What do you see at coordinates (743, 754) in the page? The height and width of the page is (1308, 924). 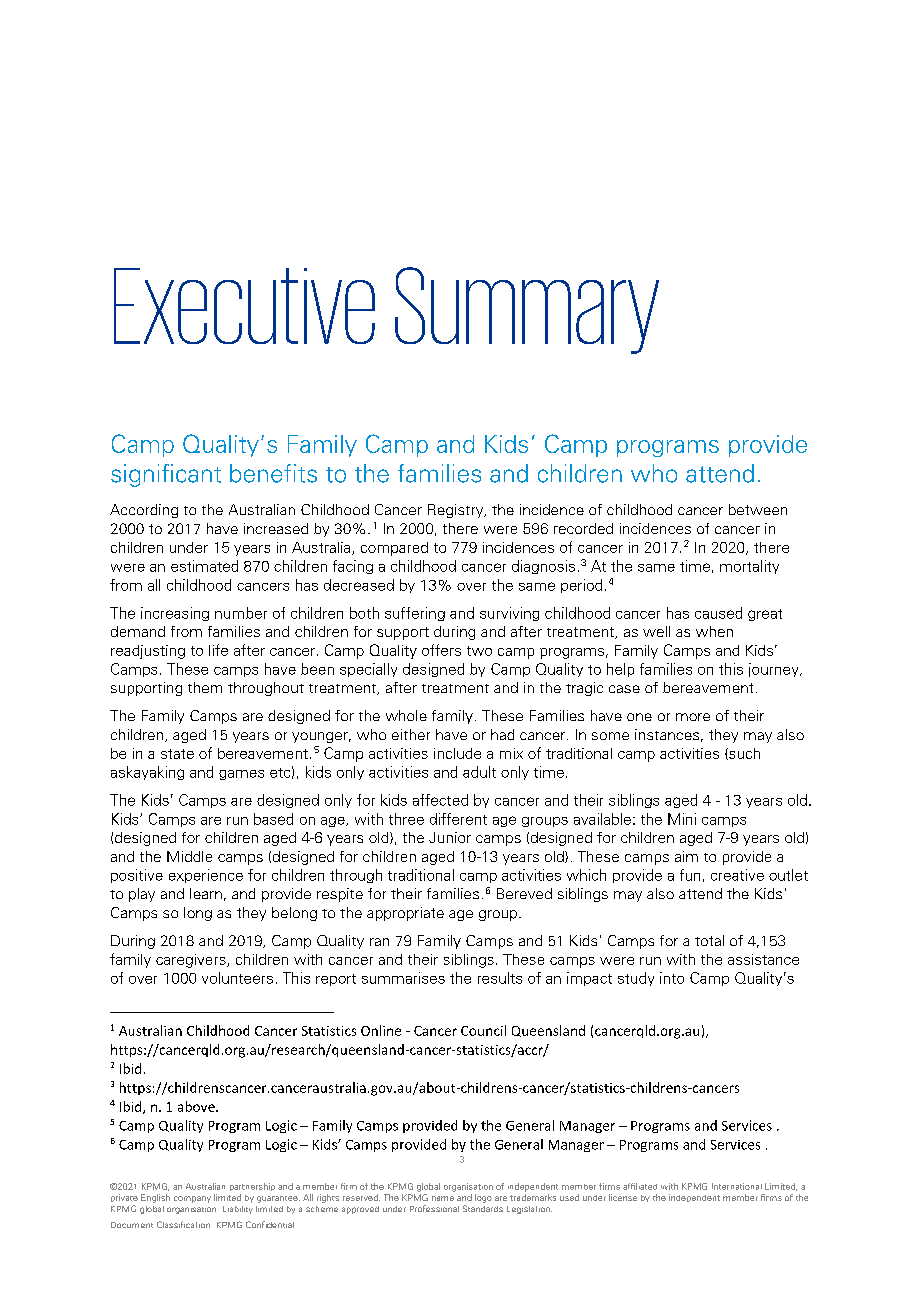 I see `such` at bounding box center [743, 754].
